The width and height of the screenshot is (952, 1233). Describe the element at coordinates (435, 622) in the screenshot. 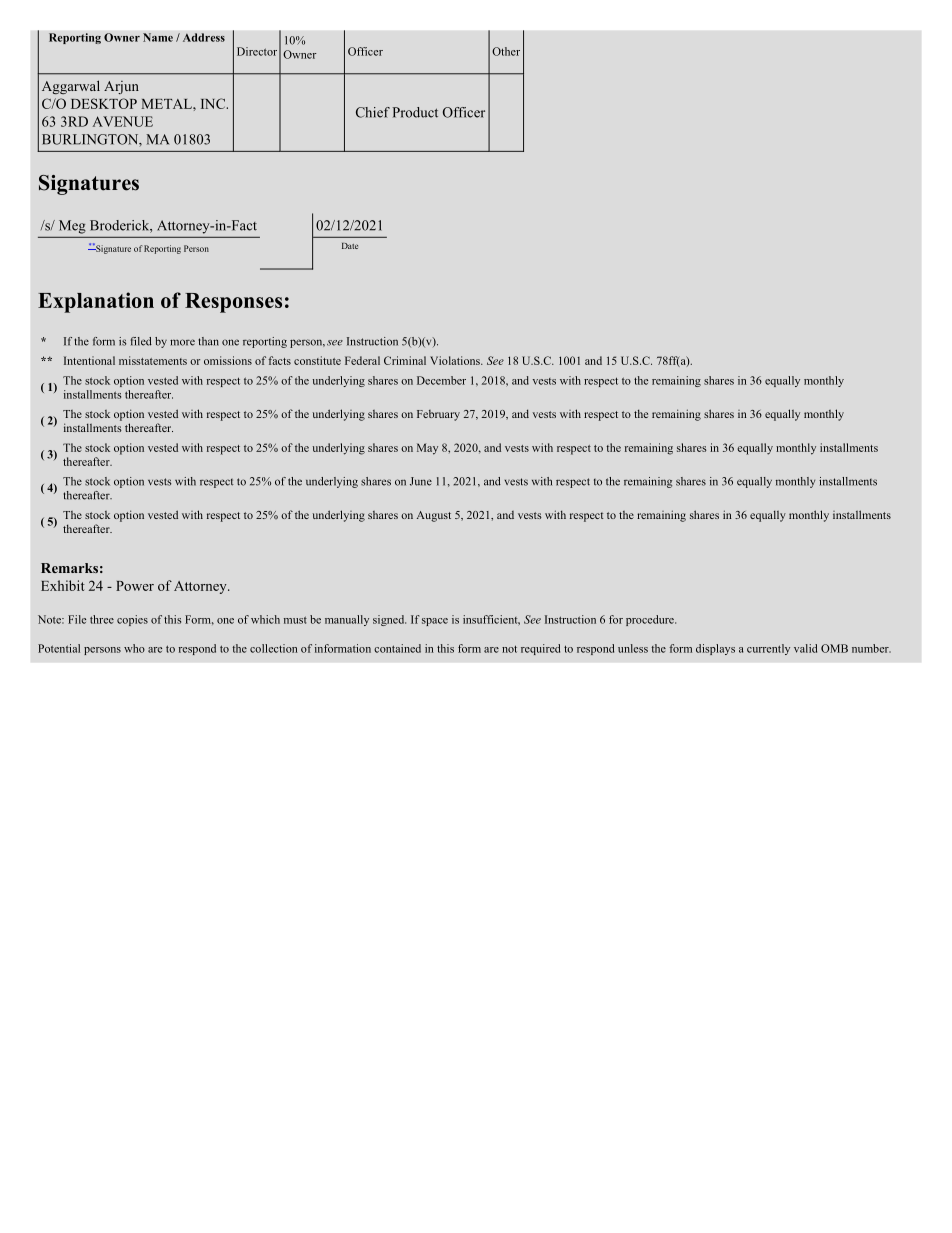

I see `space` at that location.
